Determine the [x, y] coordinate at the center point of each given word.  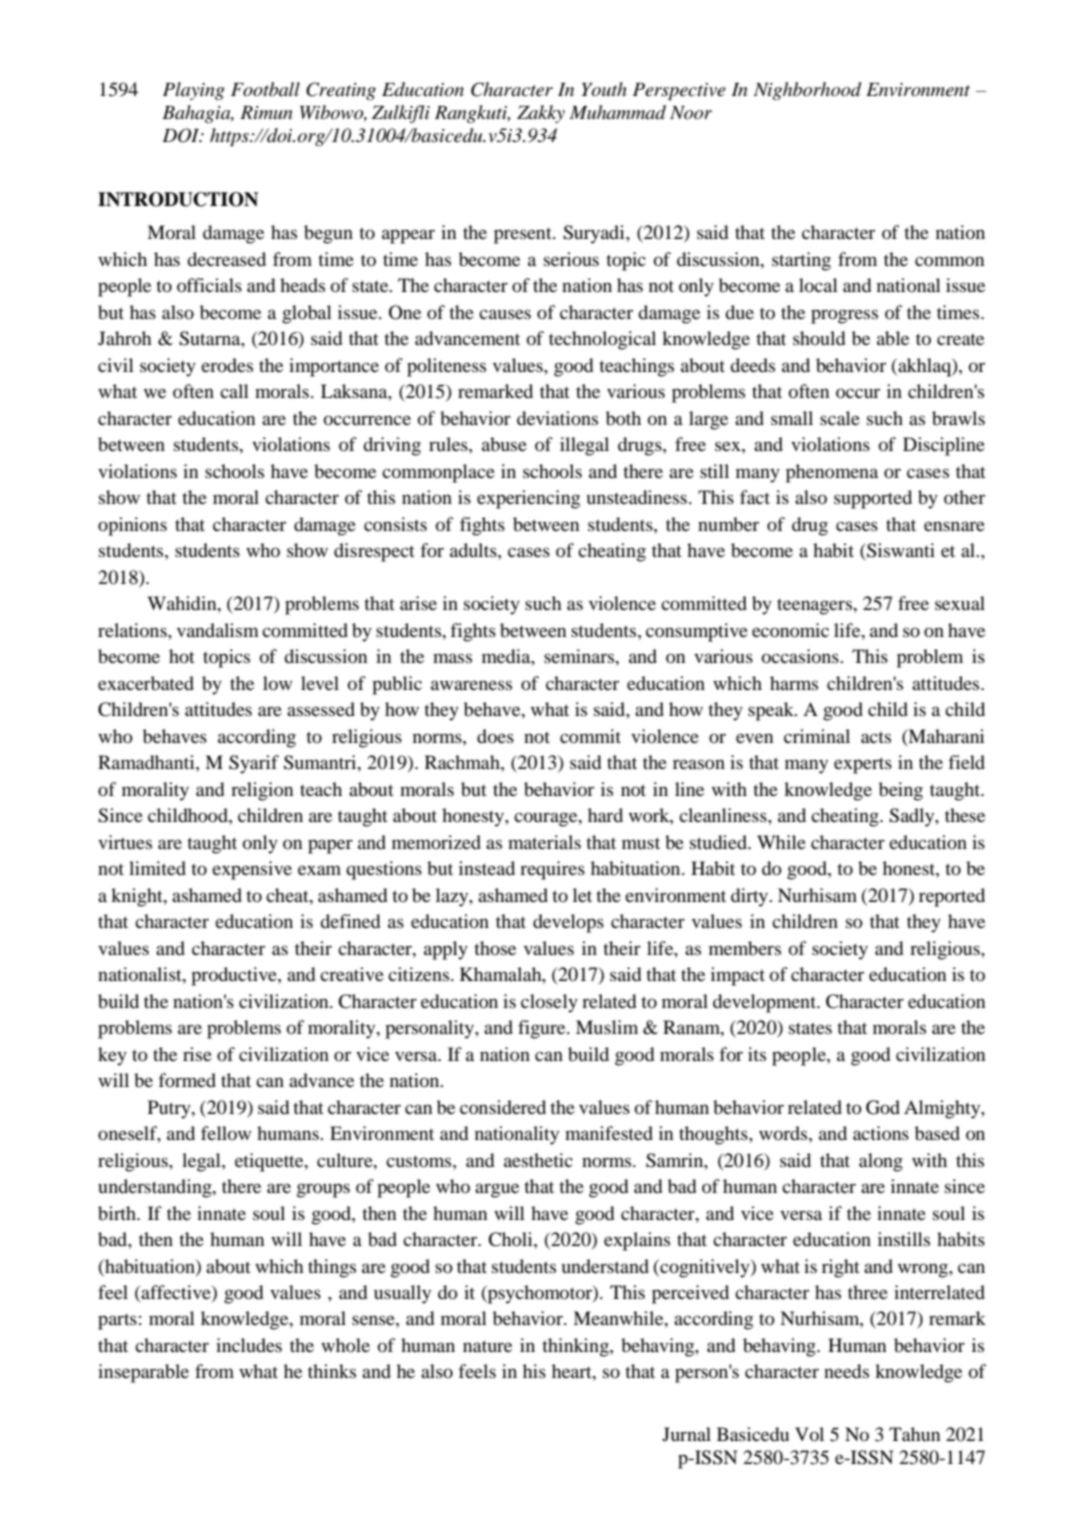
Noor [691, 113]
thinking [576, 1347]
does [495, 736]
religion [262, 791]
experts [863, 765]
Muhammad [618, 112]
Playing [194, 91]
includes [249, 1345]
